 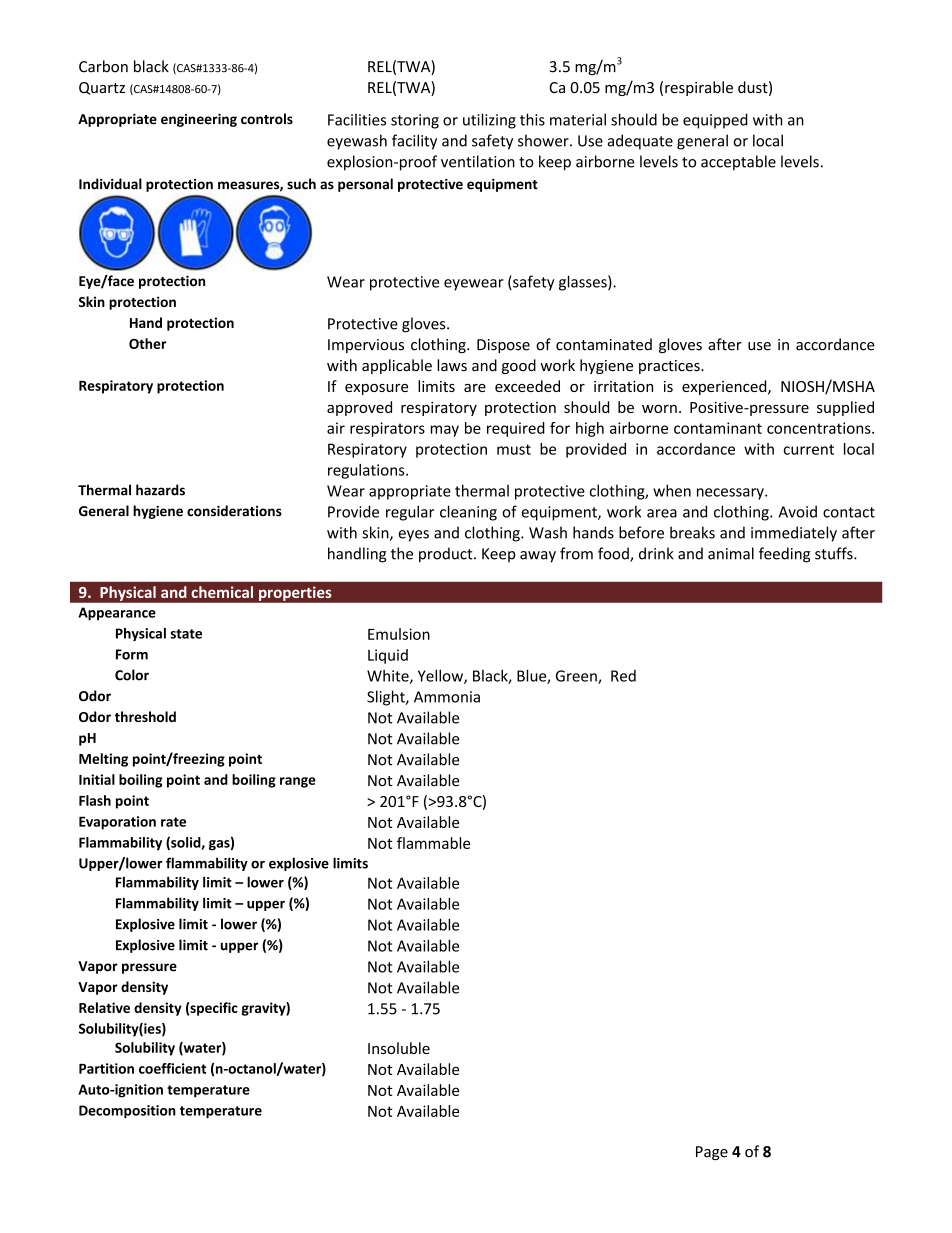 What do you see at coordinates (445, 431) in the image?
I see `may` at bounding box center [445, 431].
